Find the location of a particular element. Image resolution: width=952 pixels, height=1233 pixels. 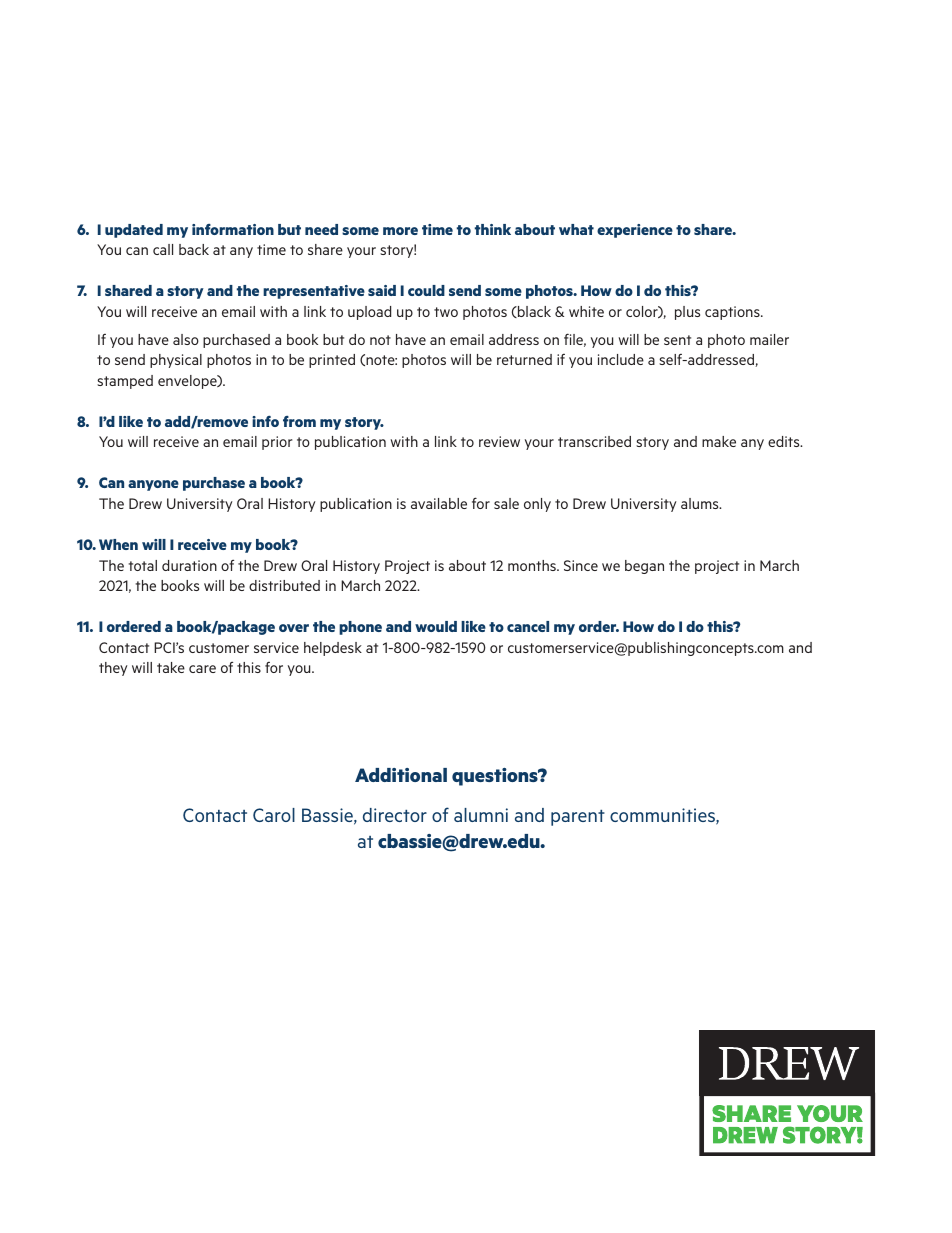

experience is located at coordinates (635, 231).
